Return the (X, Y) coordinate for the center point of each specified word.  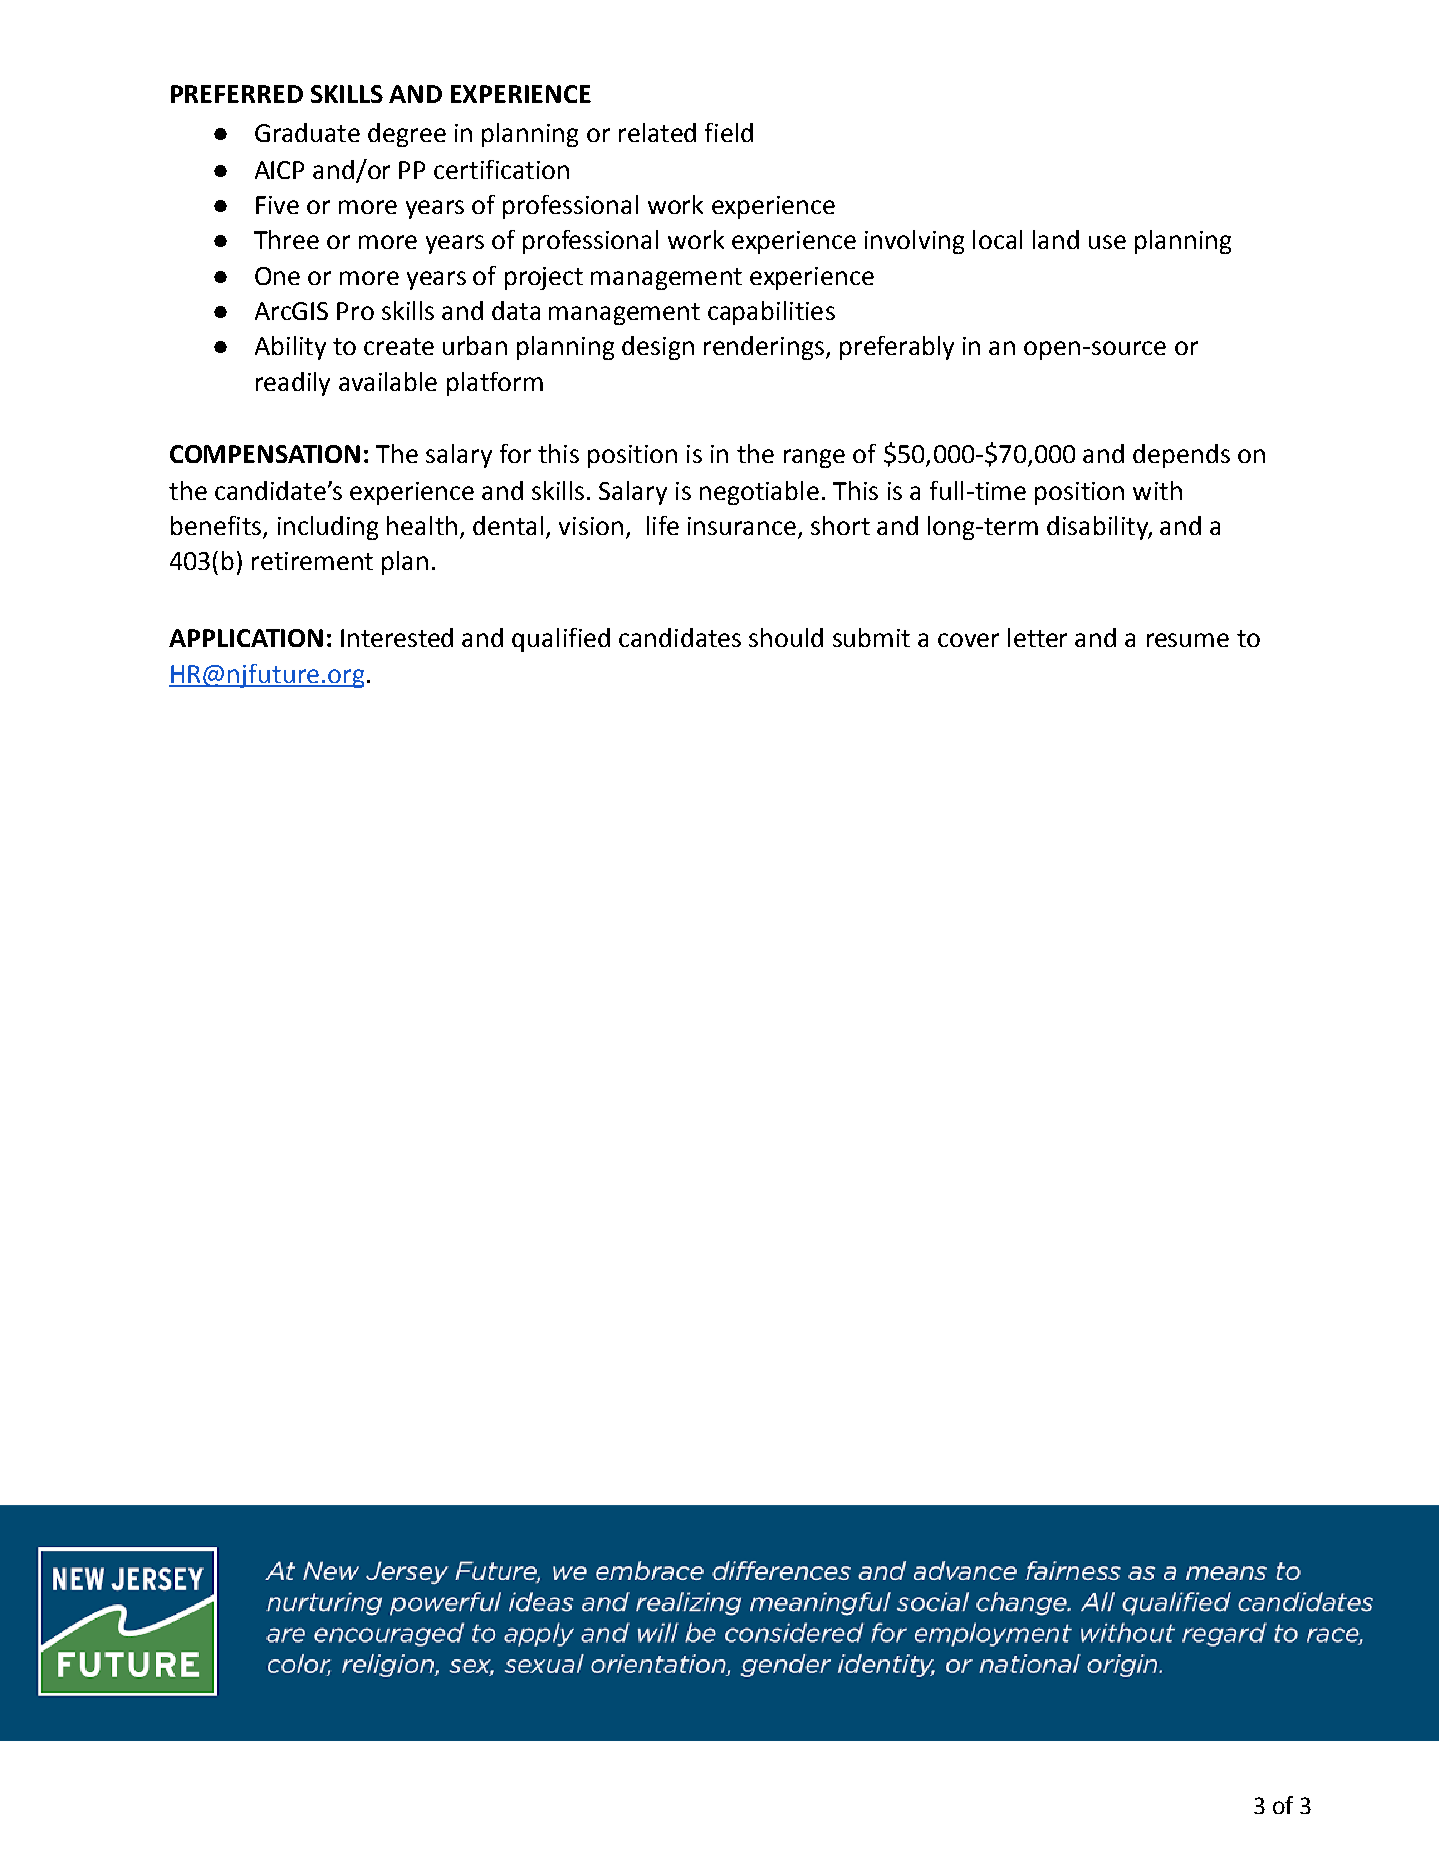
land (1056, 239)
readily (293, 384)
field (729, 132)
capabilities (771, 313)
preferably (897, 348)
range (814, 458)
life (663, 525)
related (657, 132)
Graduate (307, 132)
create (399, 346)
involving (914, 242)
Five (277, 205)
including (328, 528)
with (1157, 490)
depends (1181, 456)
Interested (397, 637)
